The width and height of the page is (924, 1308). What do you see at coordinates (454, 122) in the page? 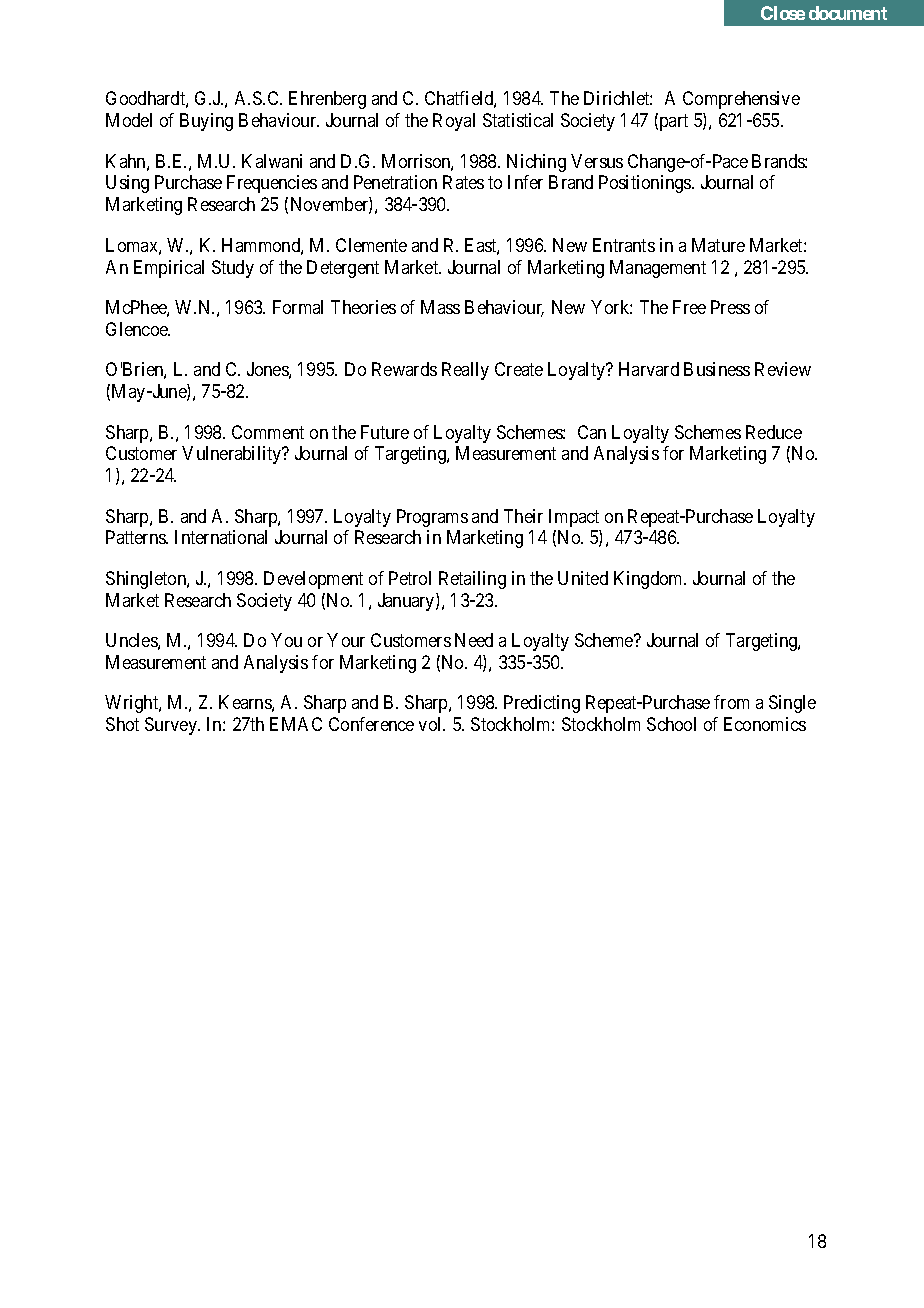
I see `Royal` at bounding box center [454, 122].
